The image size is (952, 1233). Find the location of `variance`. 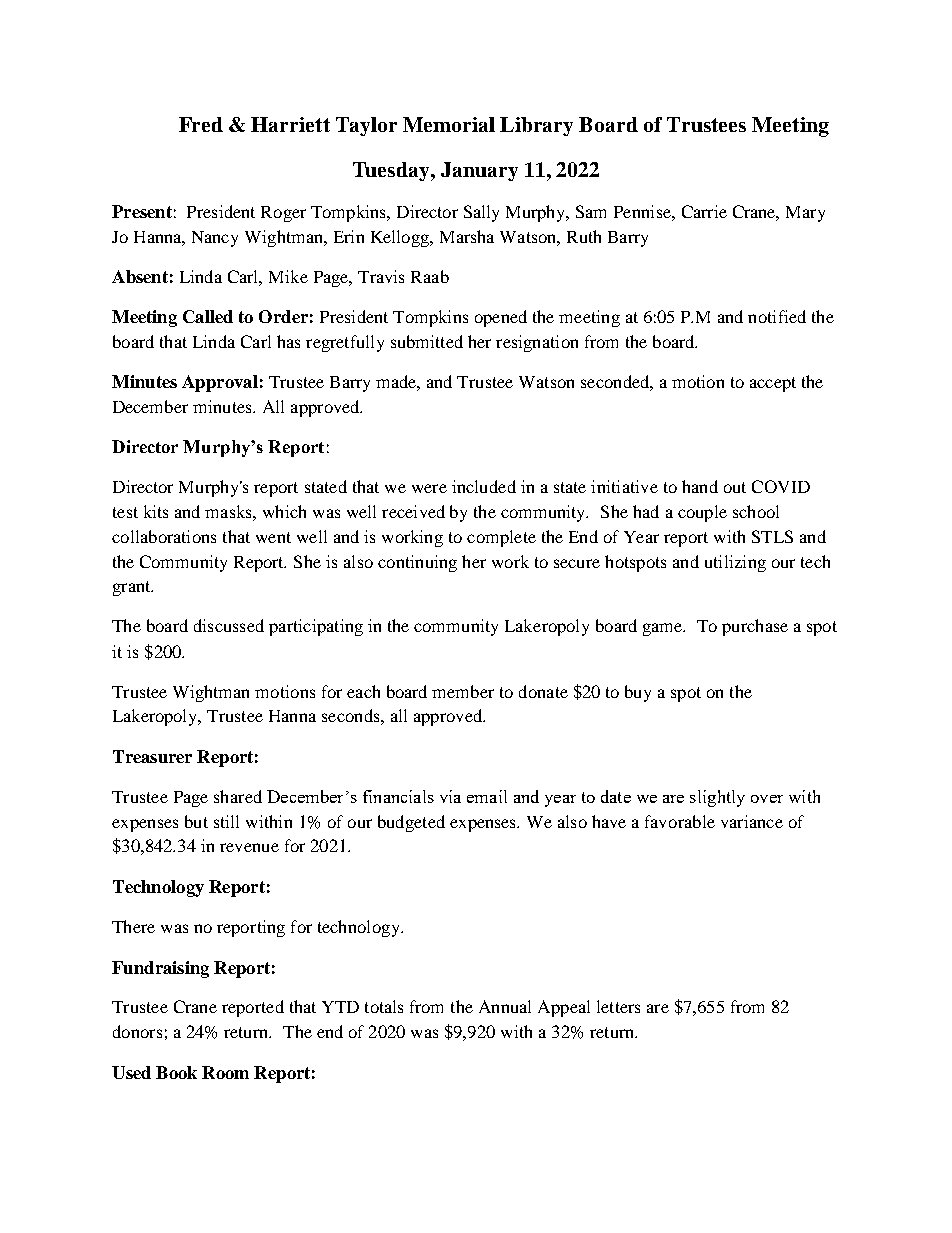

variance is located at coordinates (752, 821).
